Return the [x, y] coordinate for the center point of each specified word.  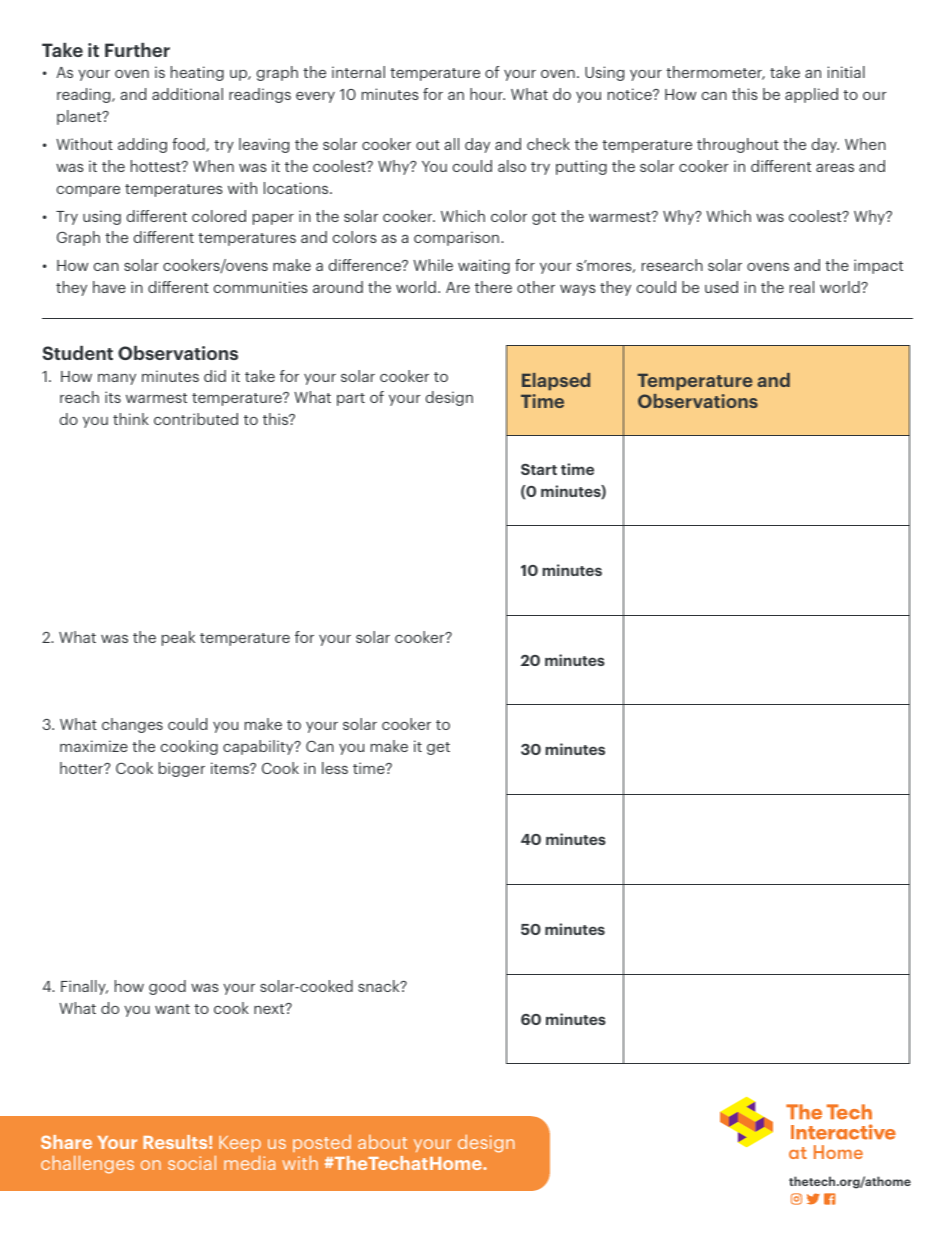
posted [322, 1143]
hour [487, 94]
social [192, 1163]
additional [187, 94]
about [382, 1142]
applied [811, 95]
